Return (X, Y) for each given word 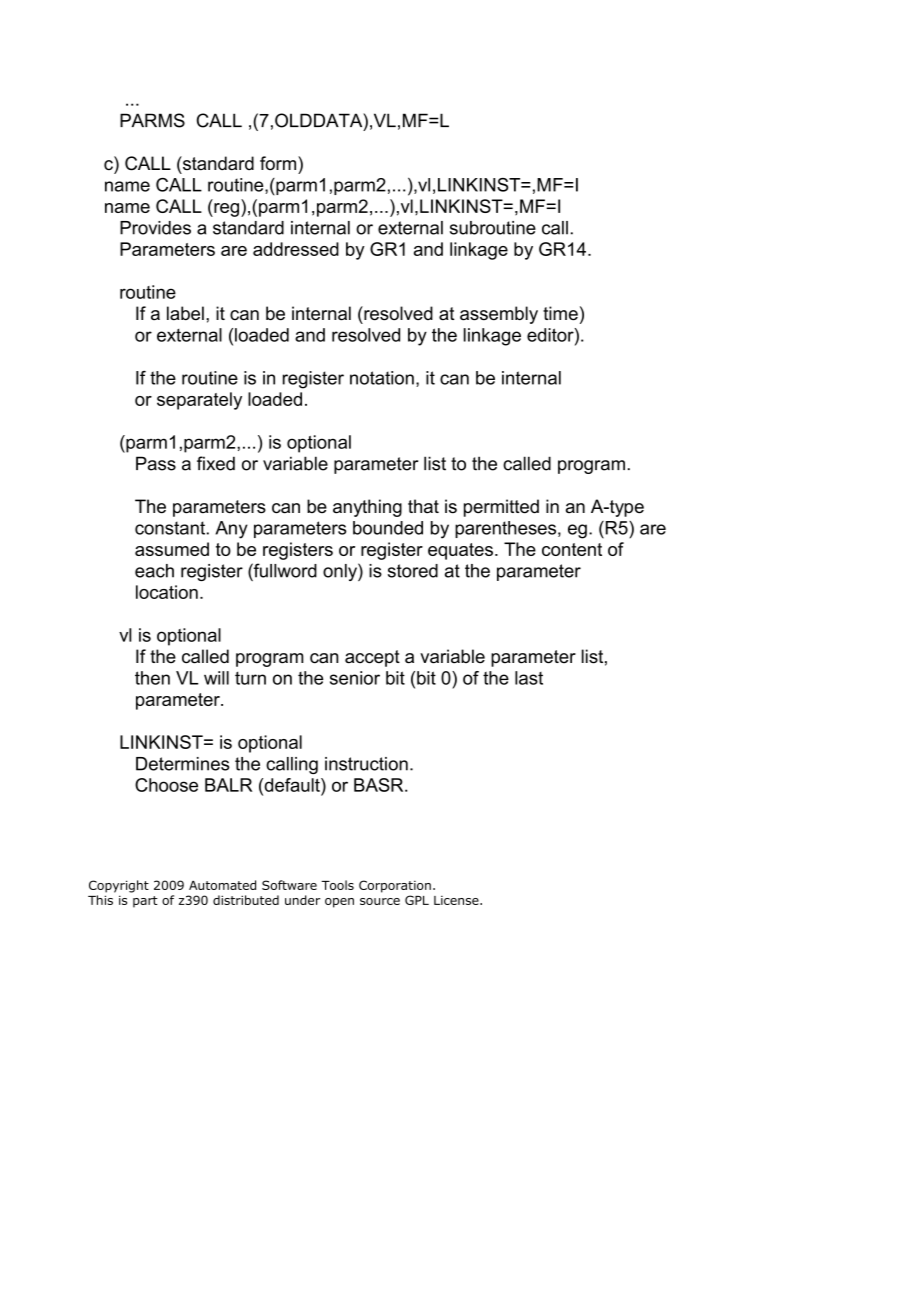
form (279, 163)
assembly (499, 315)
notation (382, 378)
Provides (155, 228)
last (529, 678)
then (152, 678)
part (145, 902)
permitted (501, 508)
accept (372, 658)
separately (199, 401)
